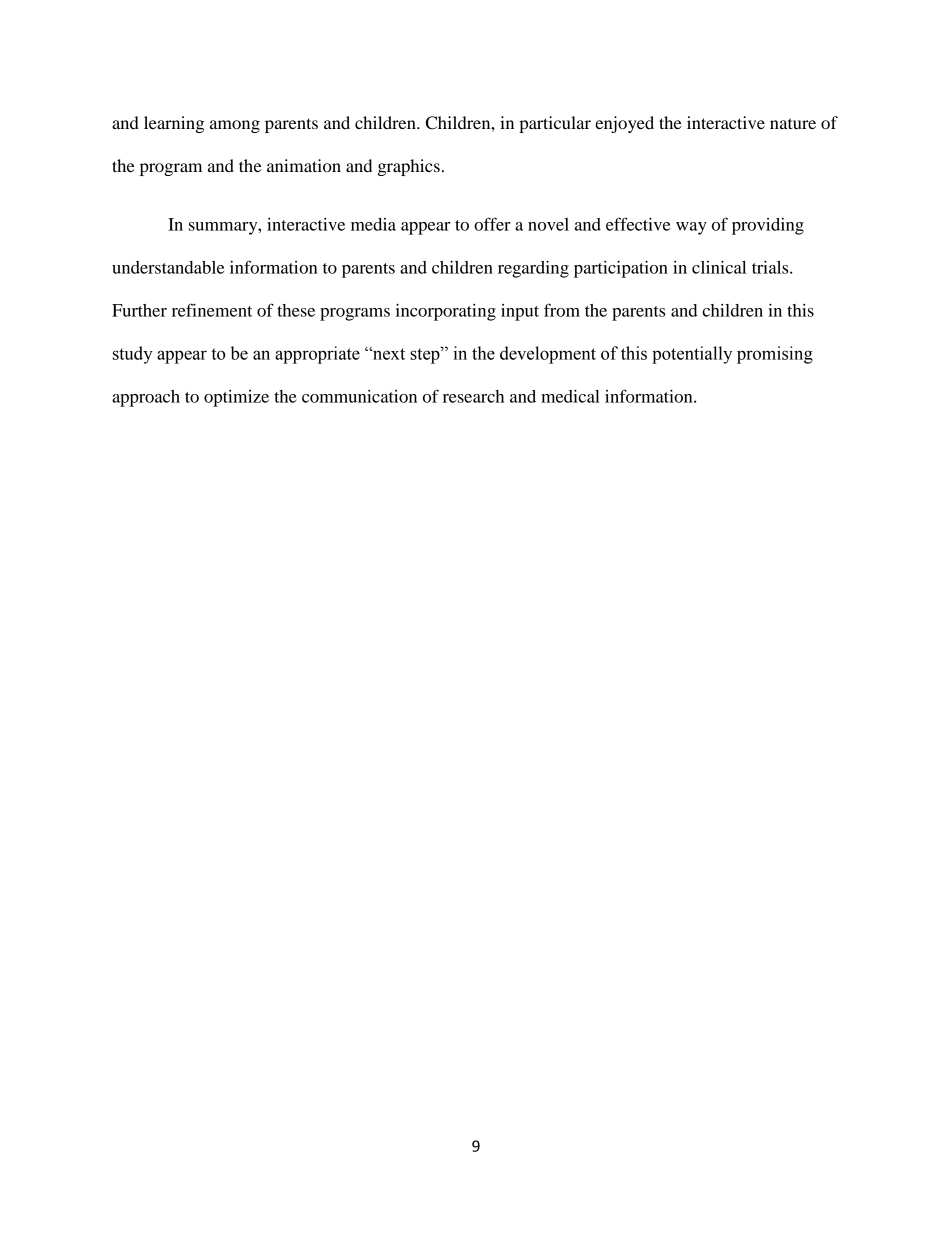 The image size is (952, 1233). Describe the element at coordinates (236, 398) in the image. I see `optimize` at that location.
